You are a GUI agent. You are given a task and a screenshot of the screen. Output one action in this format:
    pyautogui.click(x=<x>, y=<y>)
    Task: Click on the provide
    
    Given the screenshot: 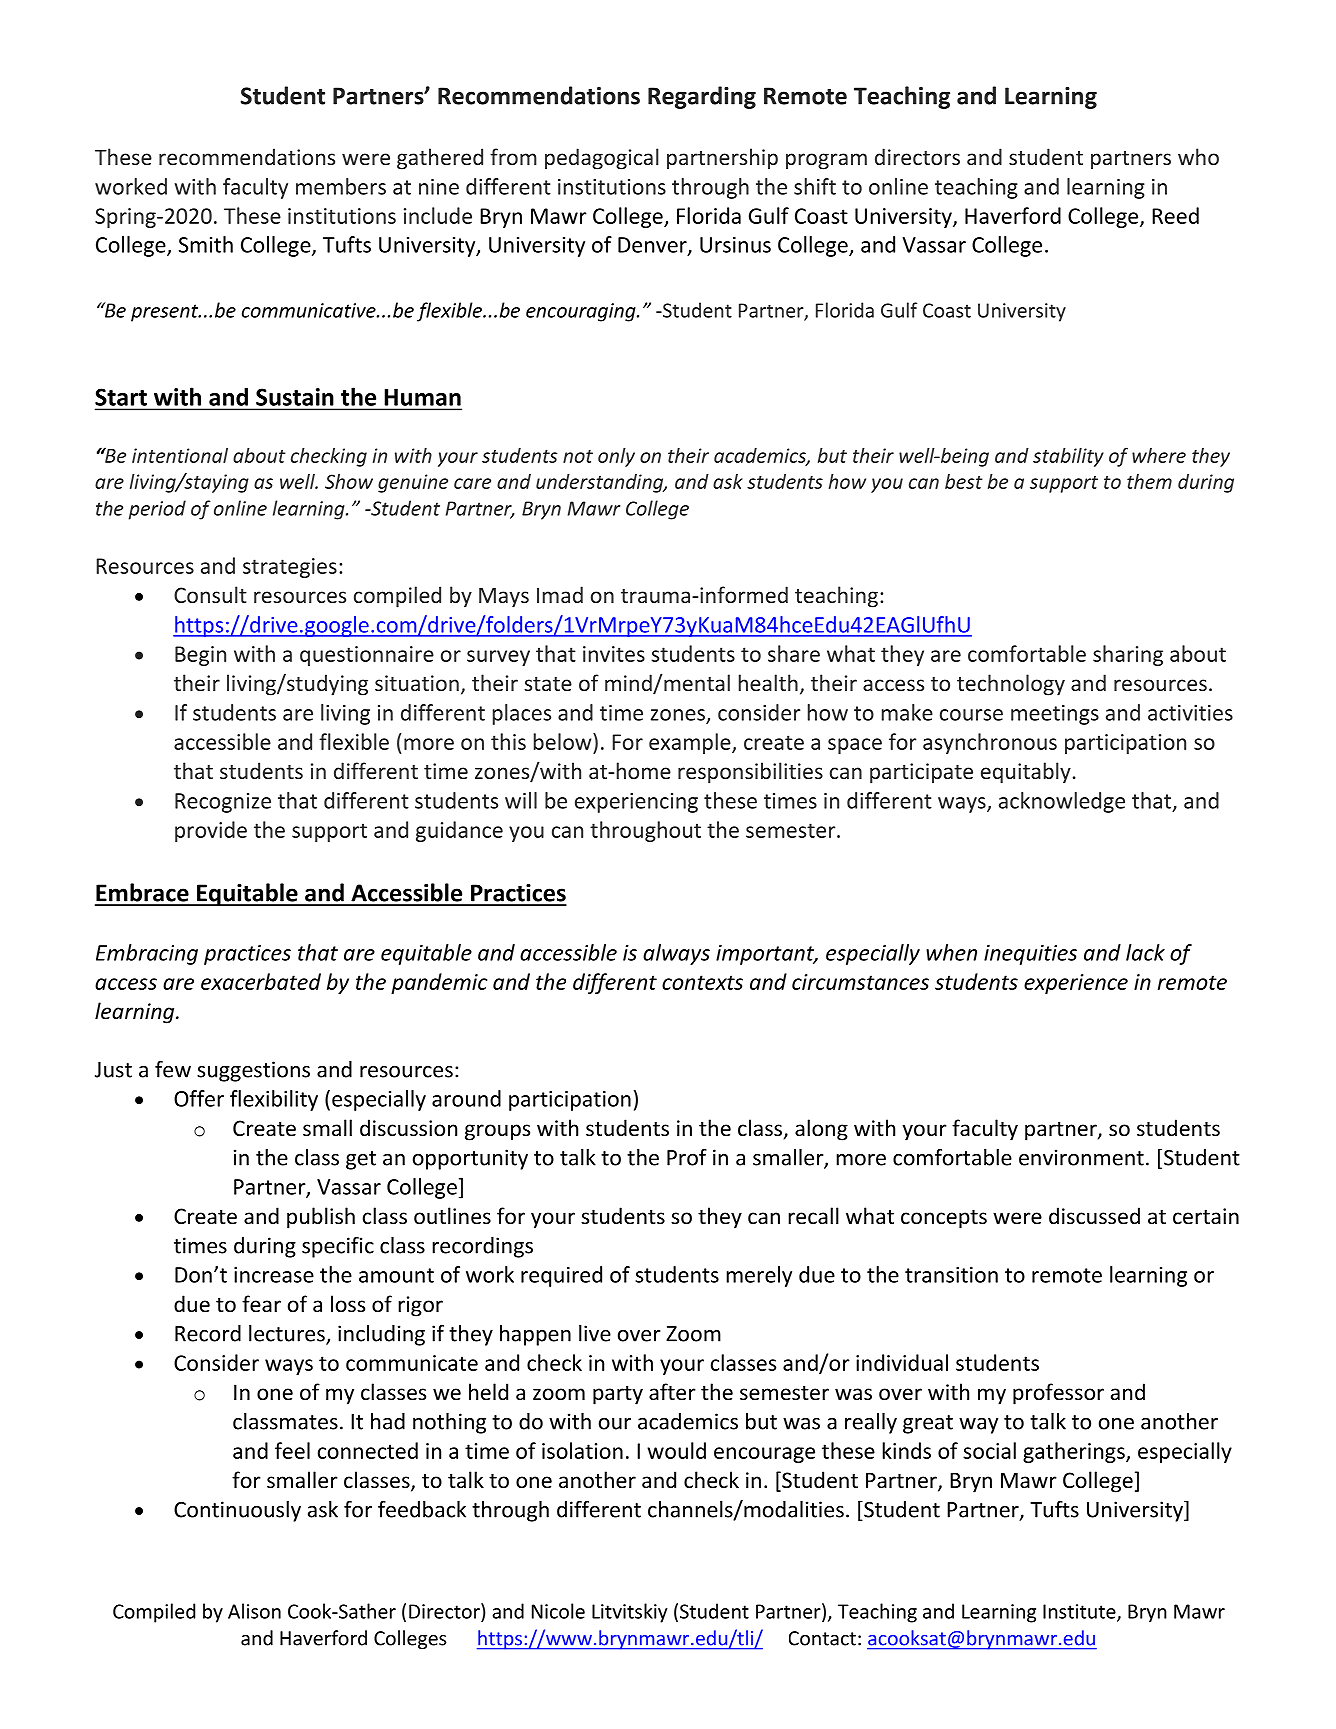 What is the action you would take?
    pyautogui.click(x=211, y=831)
